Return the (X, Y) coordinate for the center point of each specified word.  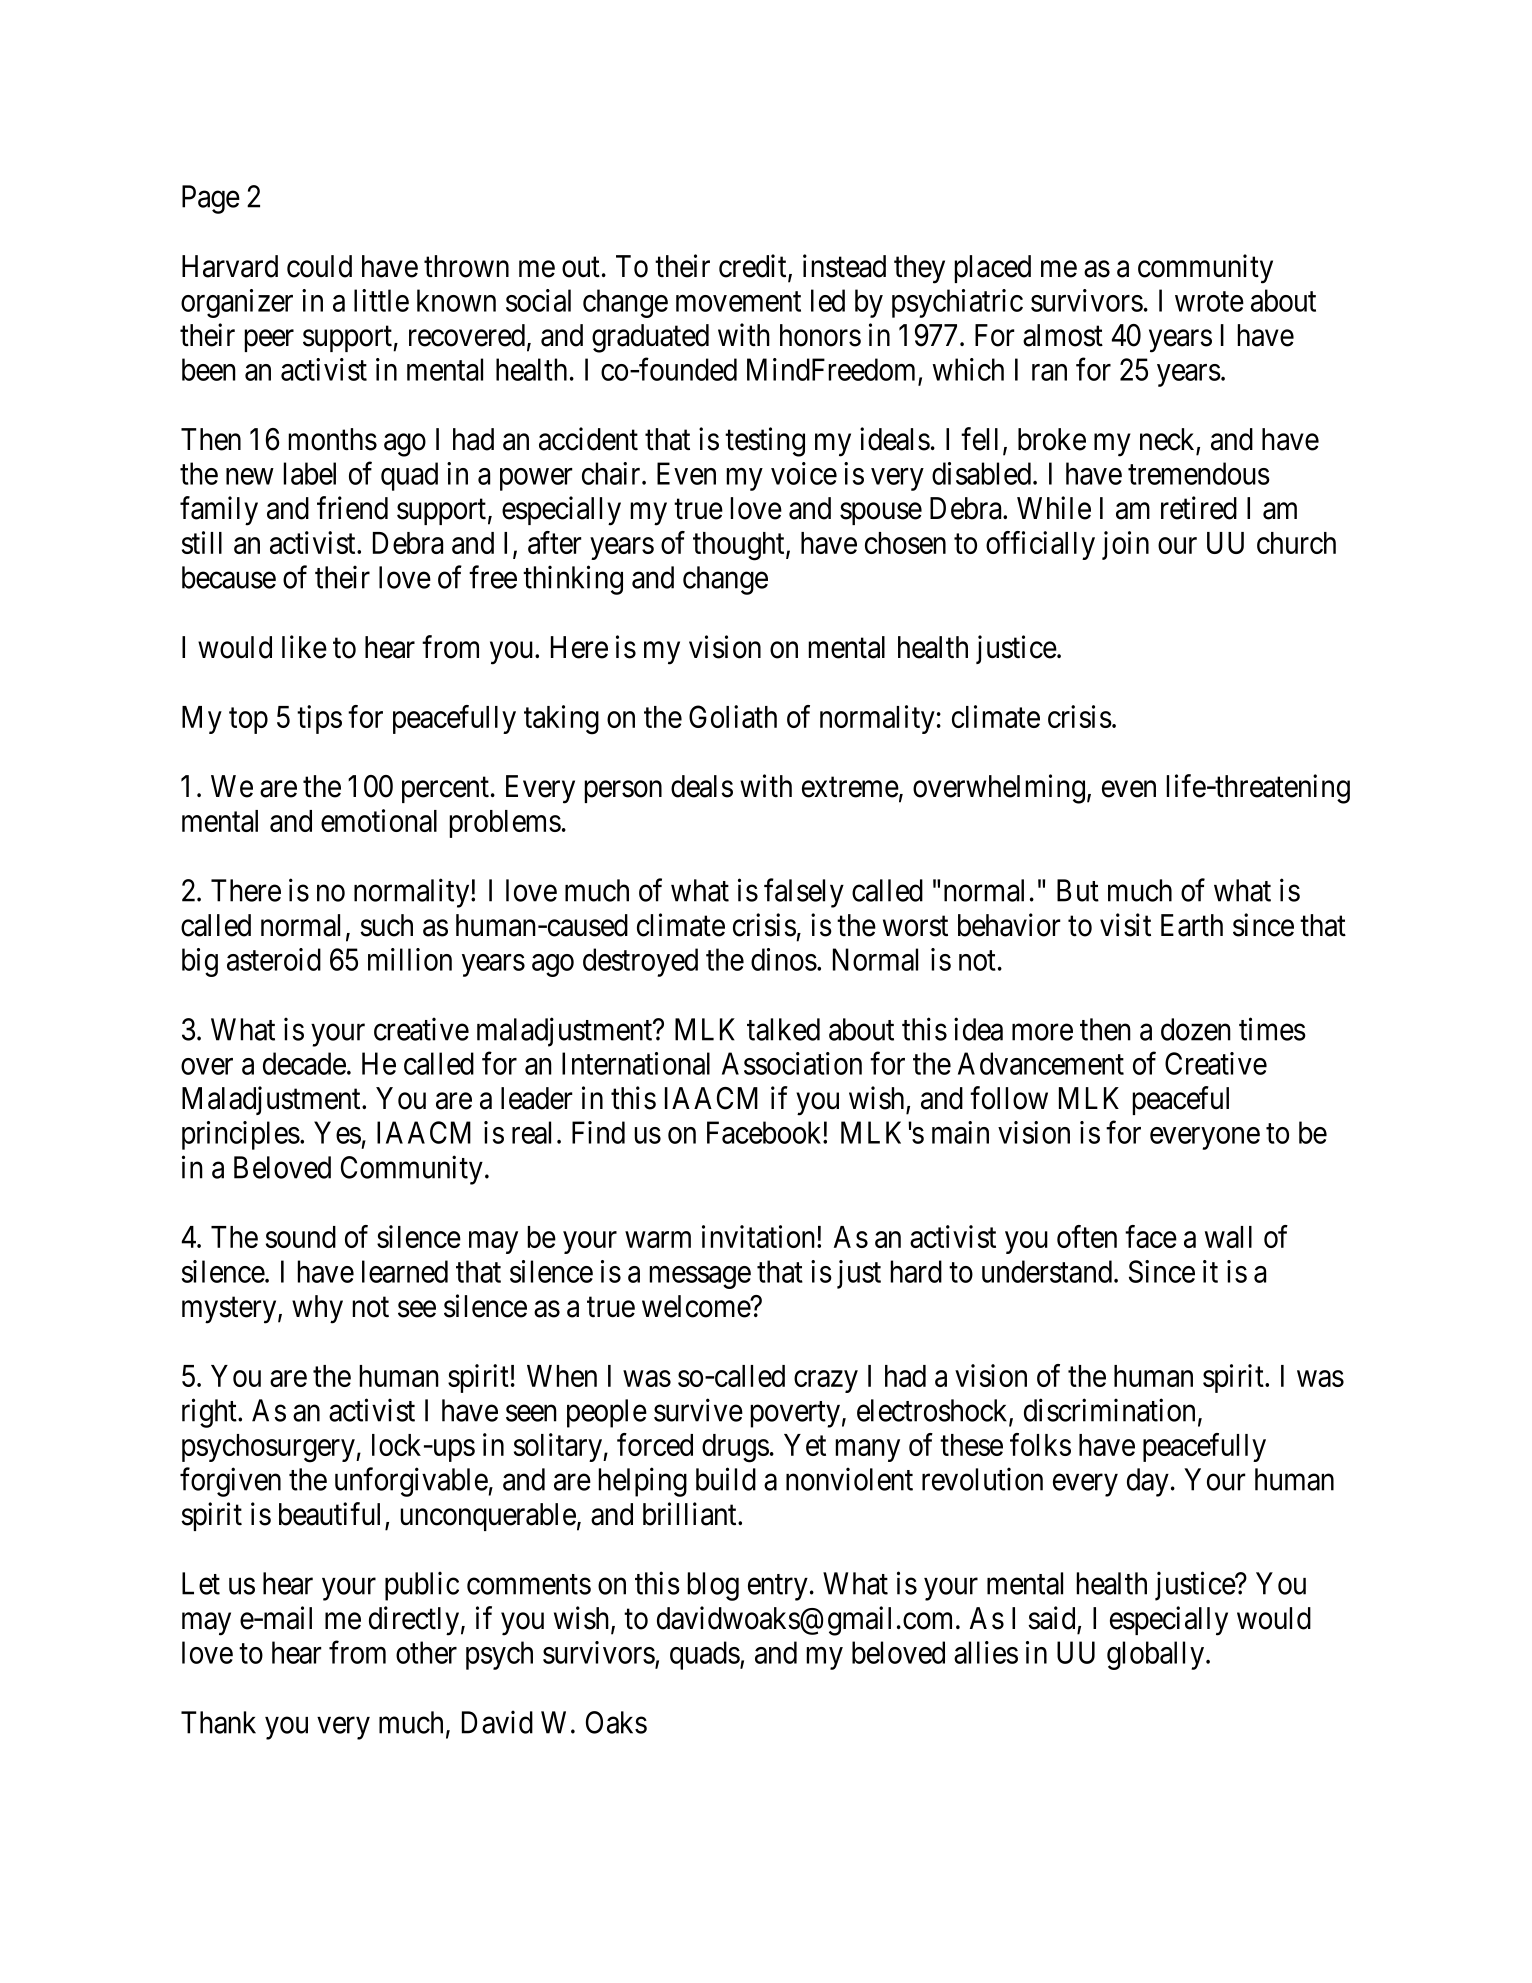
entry (778, 1588)
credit (754, 267)
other (426, 1652)
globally (1157, 1655)
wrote (1209, 302)
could (319, 266)
